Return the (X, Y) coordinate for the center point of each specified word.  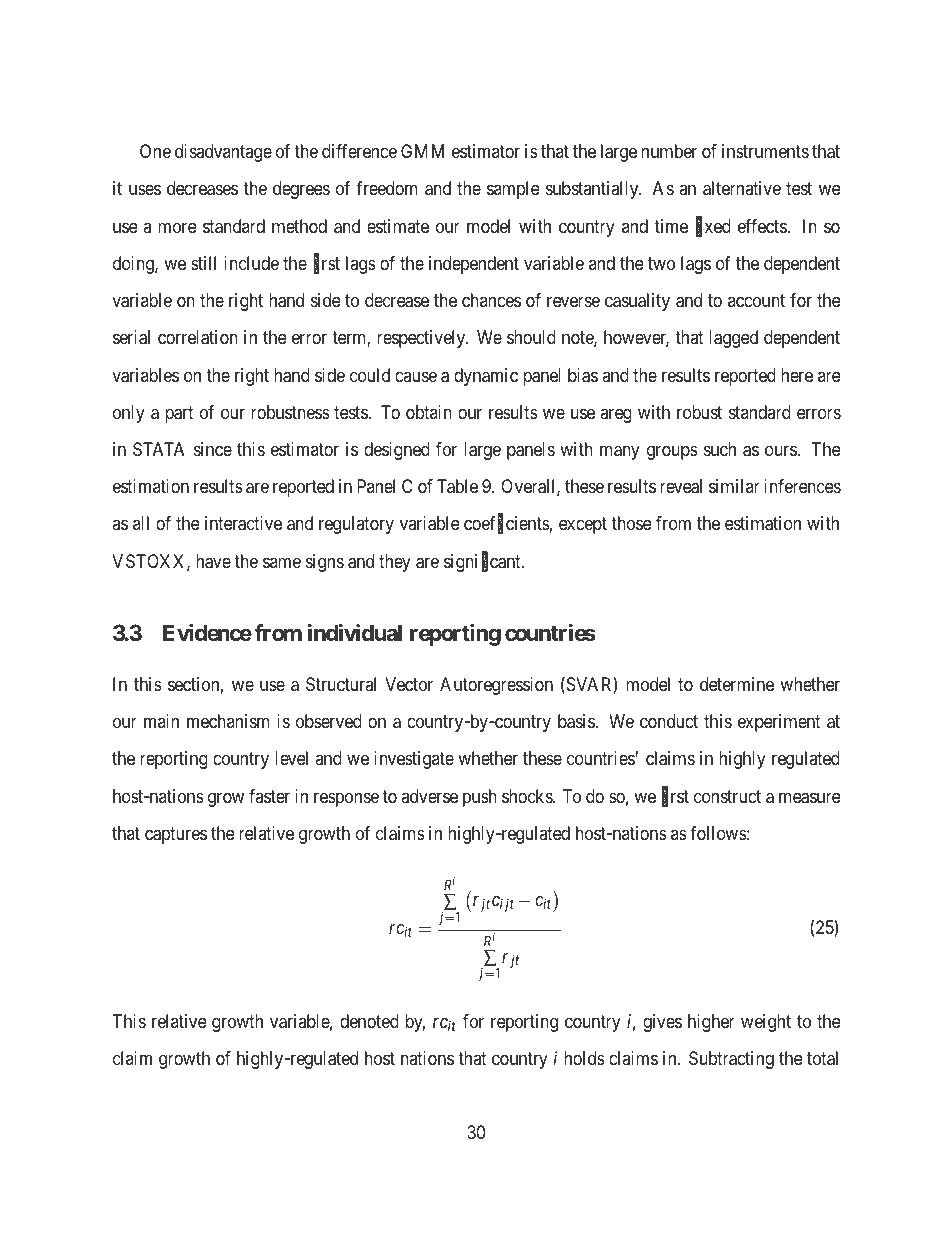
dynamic (486, 377)
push (480, 798)
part (179, 414)
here (797, 375)
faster (269, 796)
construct (727, 796)
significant (483, 562)
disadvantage (223, 153)
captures (176, 835)
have (213, 561)
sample (513, 190)
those (631, 523)
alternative (742, 188)
